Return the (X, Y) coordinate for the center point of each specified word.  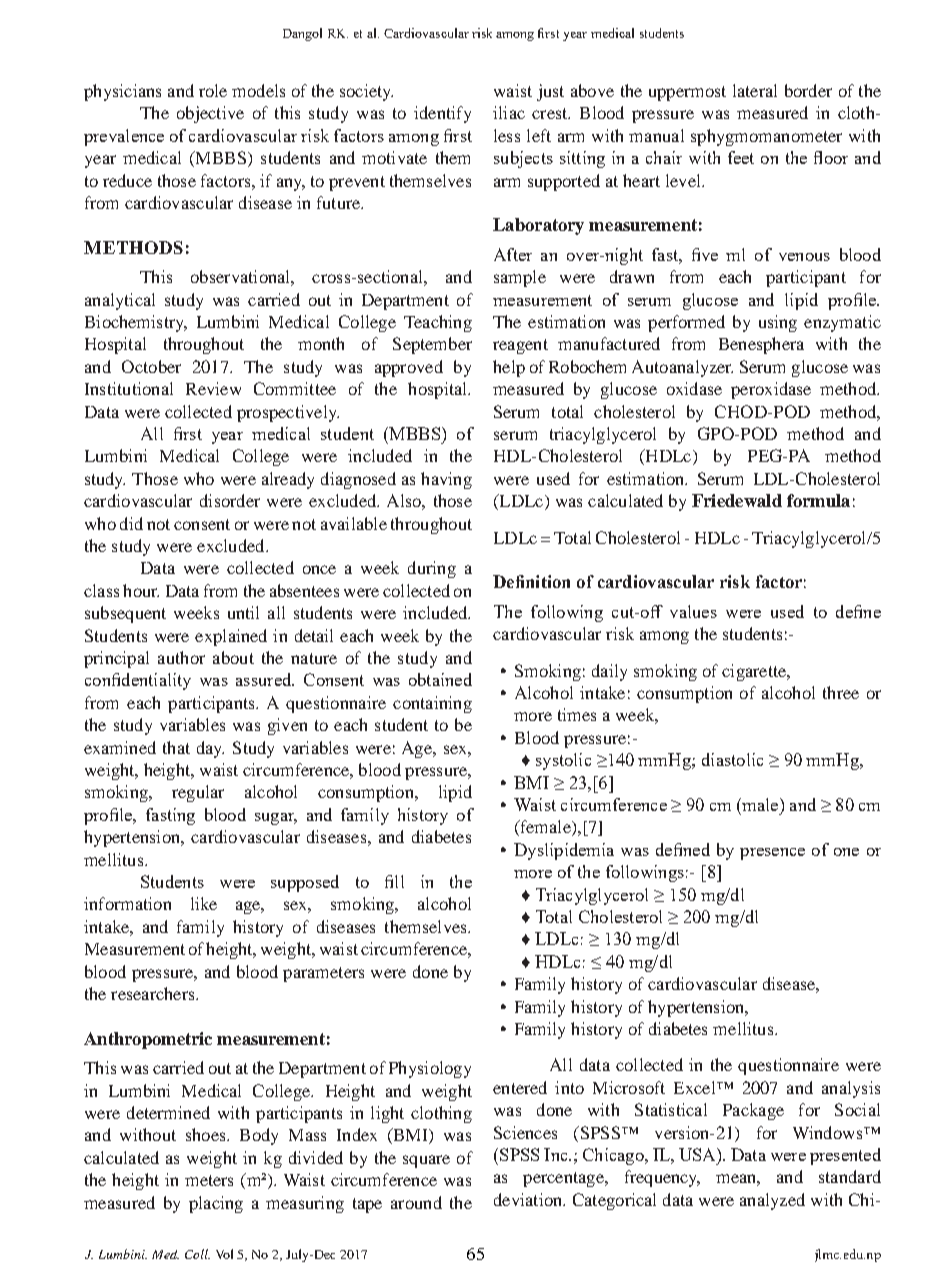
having (446, 480)
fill (394, 881)
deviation (529, 1199)
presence (772, 854)
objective (210, 114)
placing (216, 1204)
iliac (509, 112)
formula (818, 500)
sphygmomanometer (766, 137)
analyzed (772, 1201)
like (204, 903)
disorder (230, 500)
